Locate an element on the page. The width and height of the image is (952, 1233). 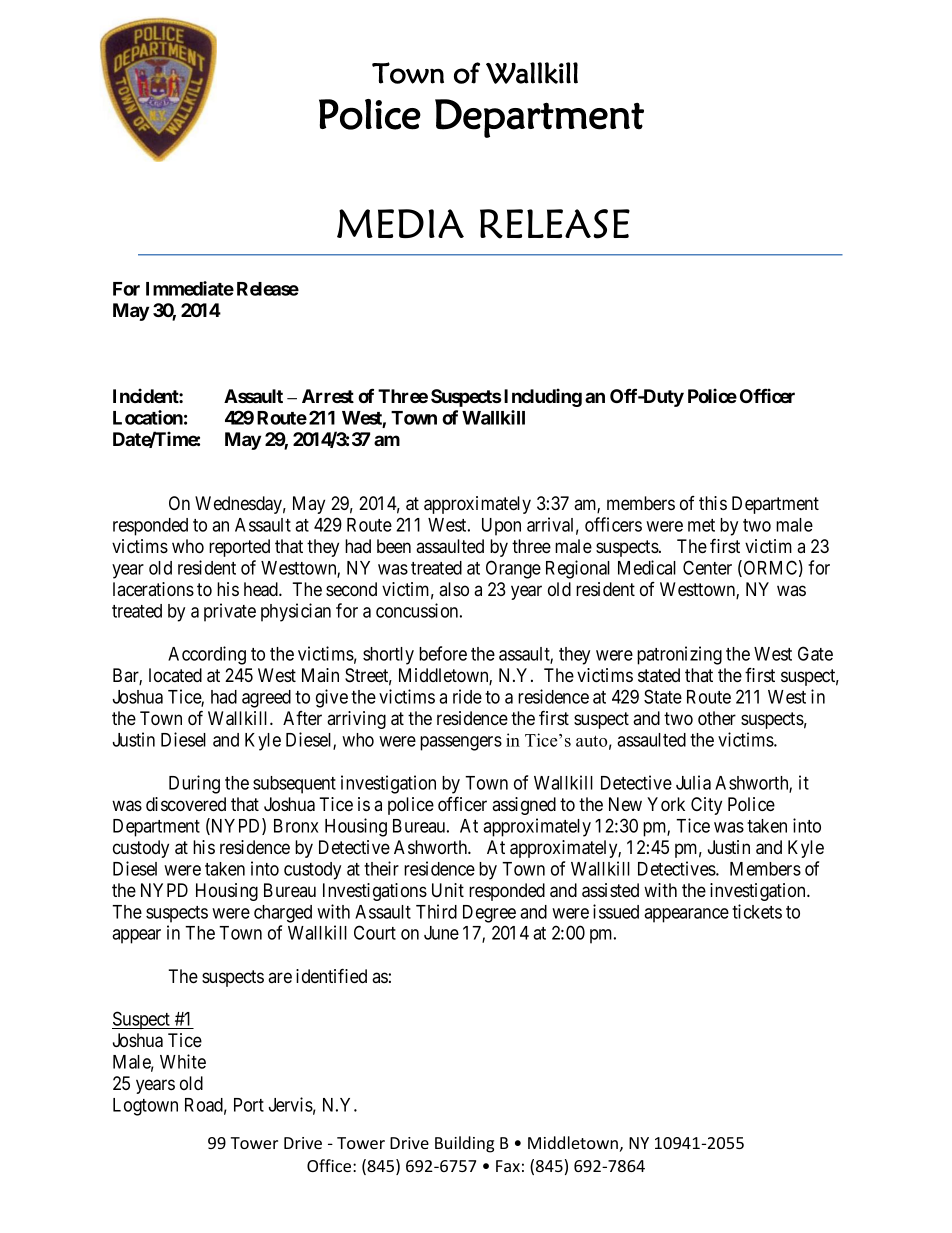
Center is located at coordinates (707, 567).
